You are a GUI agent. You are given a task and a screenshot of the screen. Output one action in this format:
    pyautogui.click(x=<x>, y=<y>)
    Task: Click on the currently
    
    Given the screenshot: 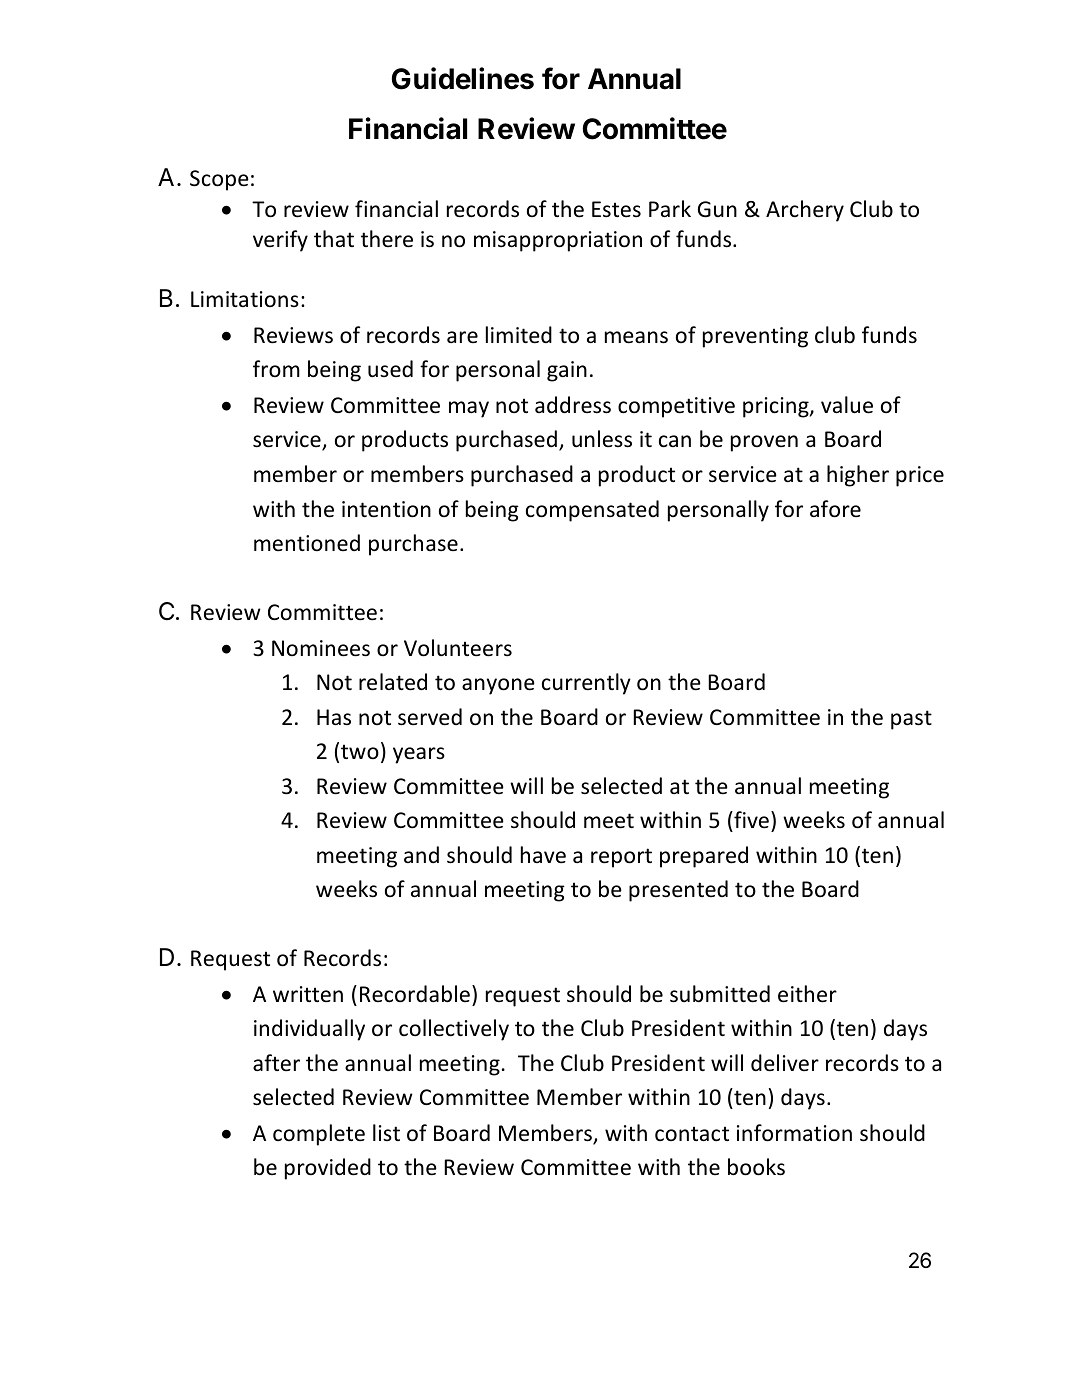 What is the action you would take?
    pyautogui.click(x=586, y=684)
